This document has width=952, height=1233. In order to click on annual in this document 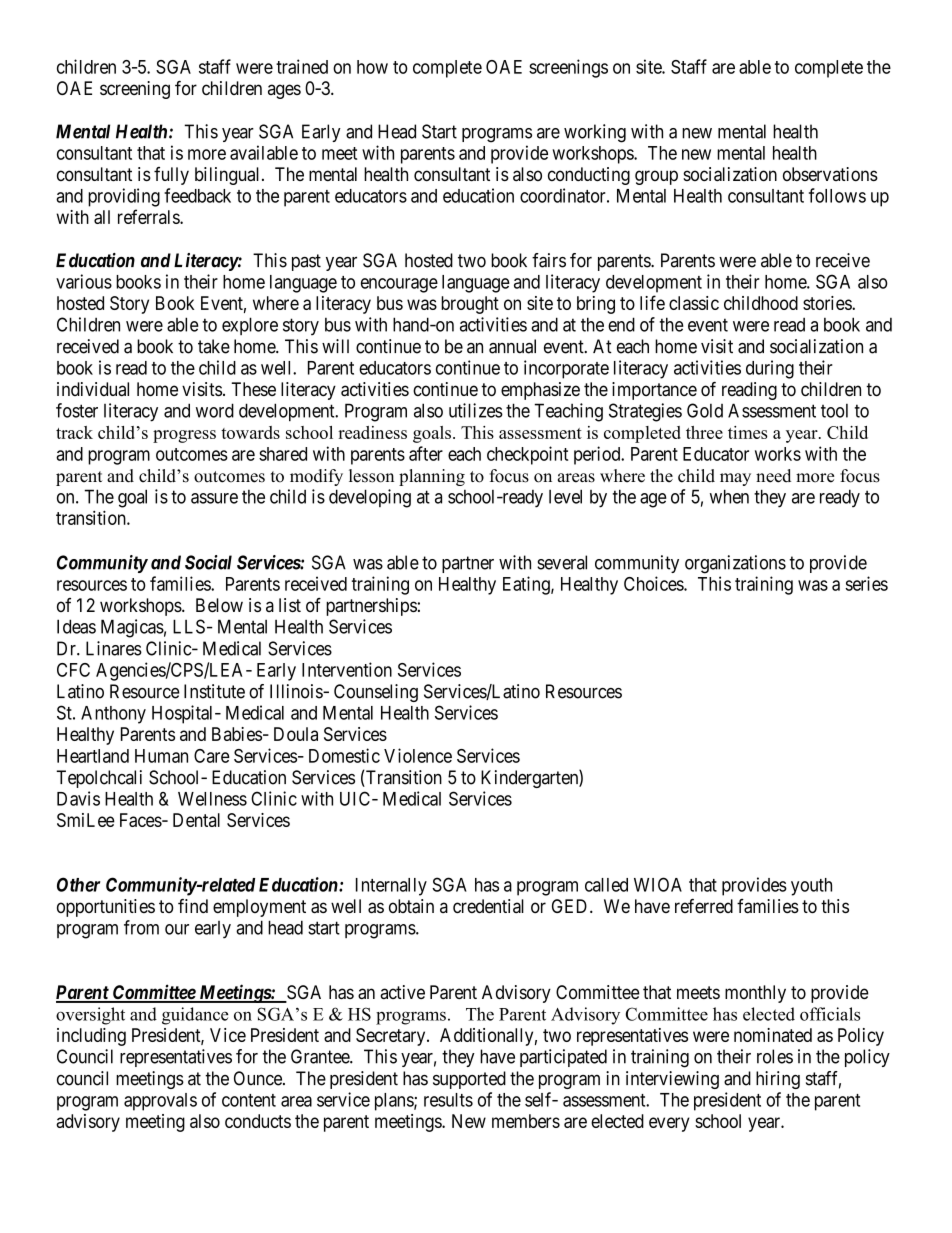, I will do `click(512, 346)`.
